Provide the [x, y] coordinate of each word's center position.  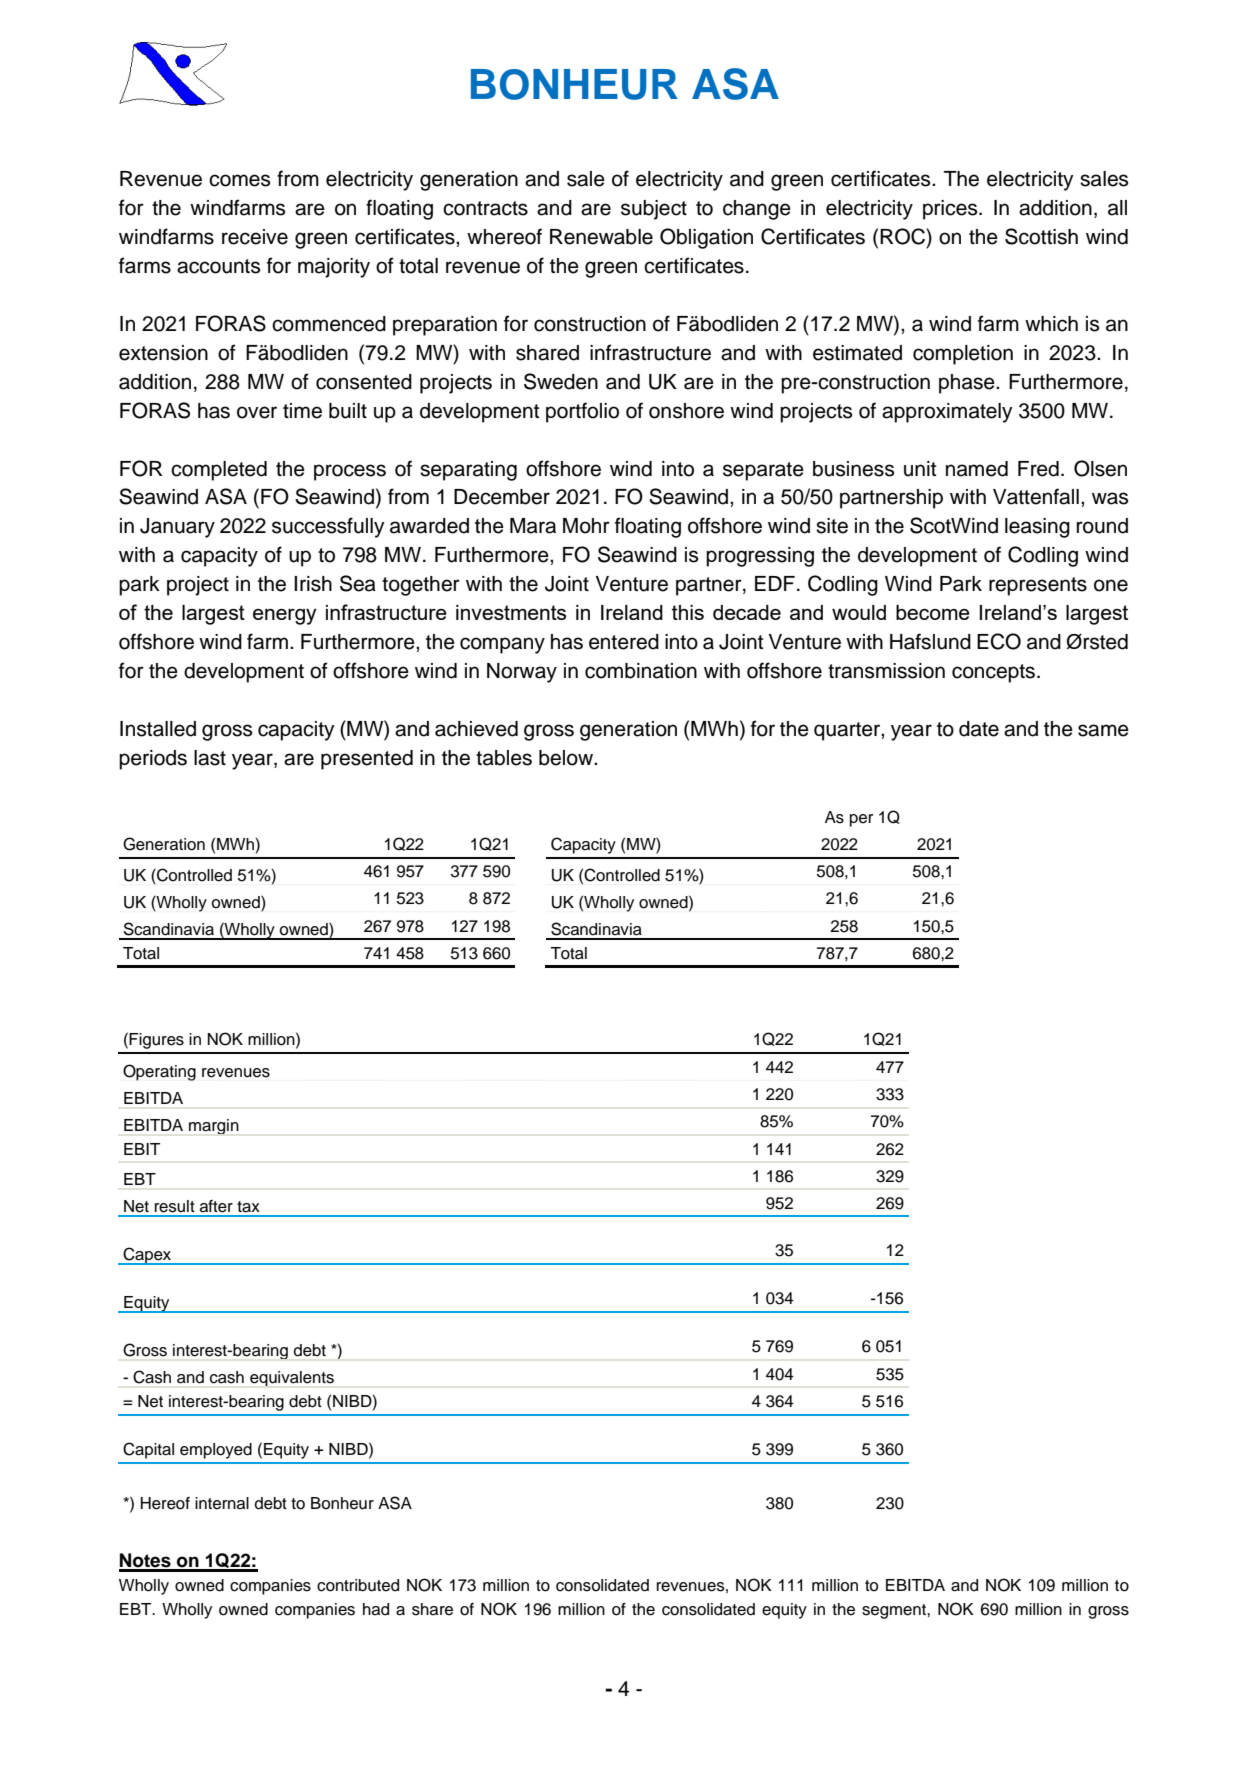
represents [1038, 586]
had [376, 1609]
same [1103, 730]
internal [222, 1503]
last [210, 758]
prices [951, 210]
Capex [147, 1256]
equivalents [292, 1378]
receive [255, 237]
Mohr [586, 526]
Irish [313, 584]
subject [654, 210]
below [567, 758]
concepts [993, 673]
